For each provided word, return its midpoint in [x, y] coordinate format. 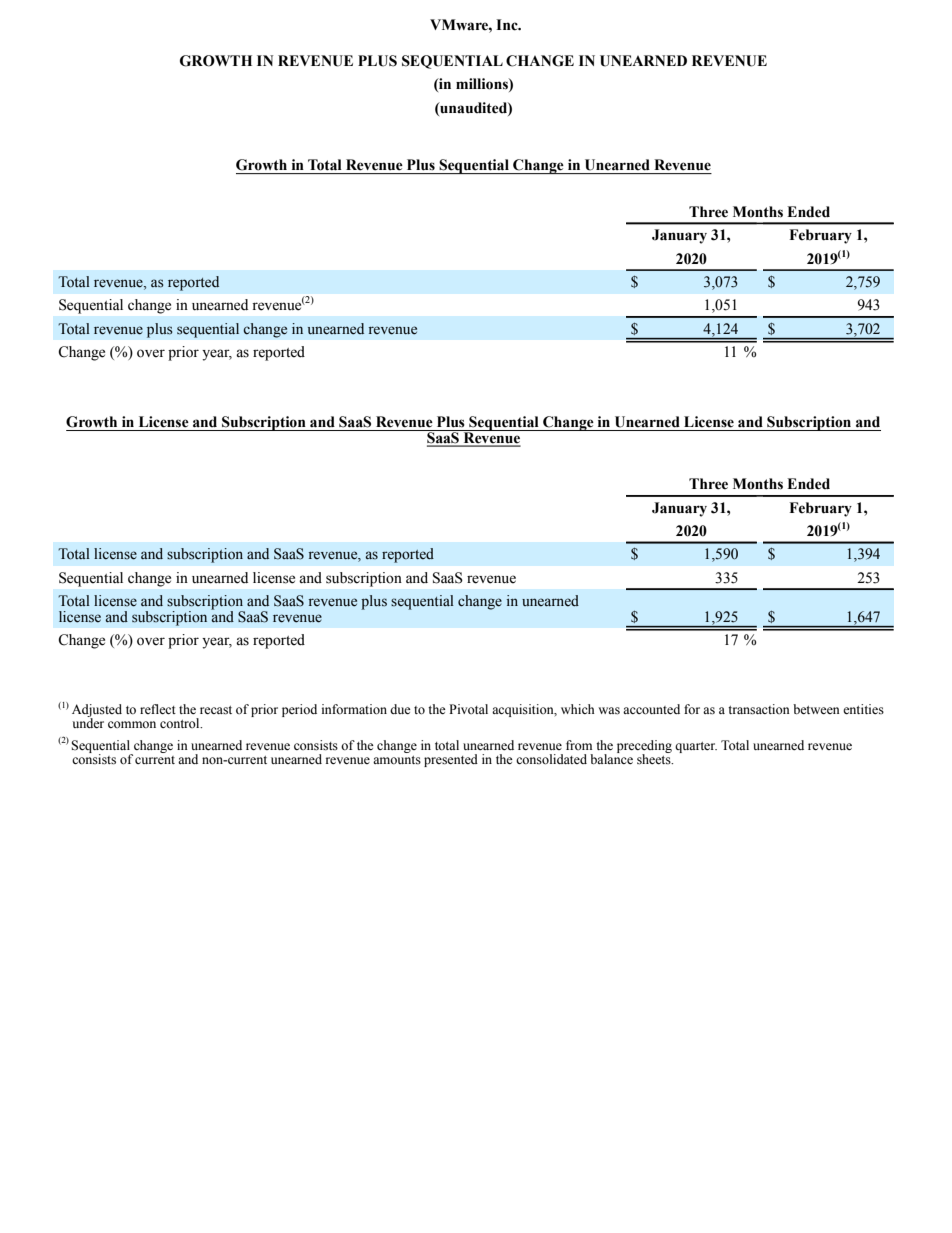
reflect [158, 709]
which [578, 709]
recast [216, 710]
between [816, 709]
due [400, 709]
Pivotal [468, 709]
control [181, 723]
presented [451, 760]
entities [863, 709]
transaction [759, 709]
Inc [508, 25]
